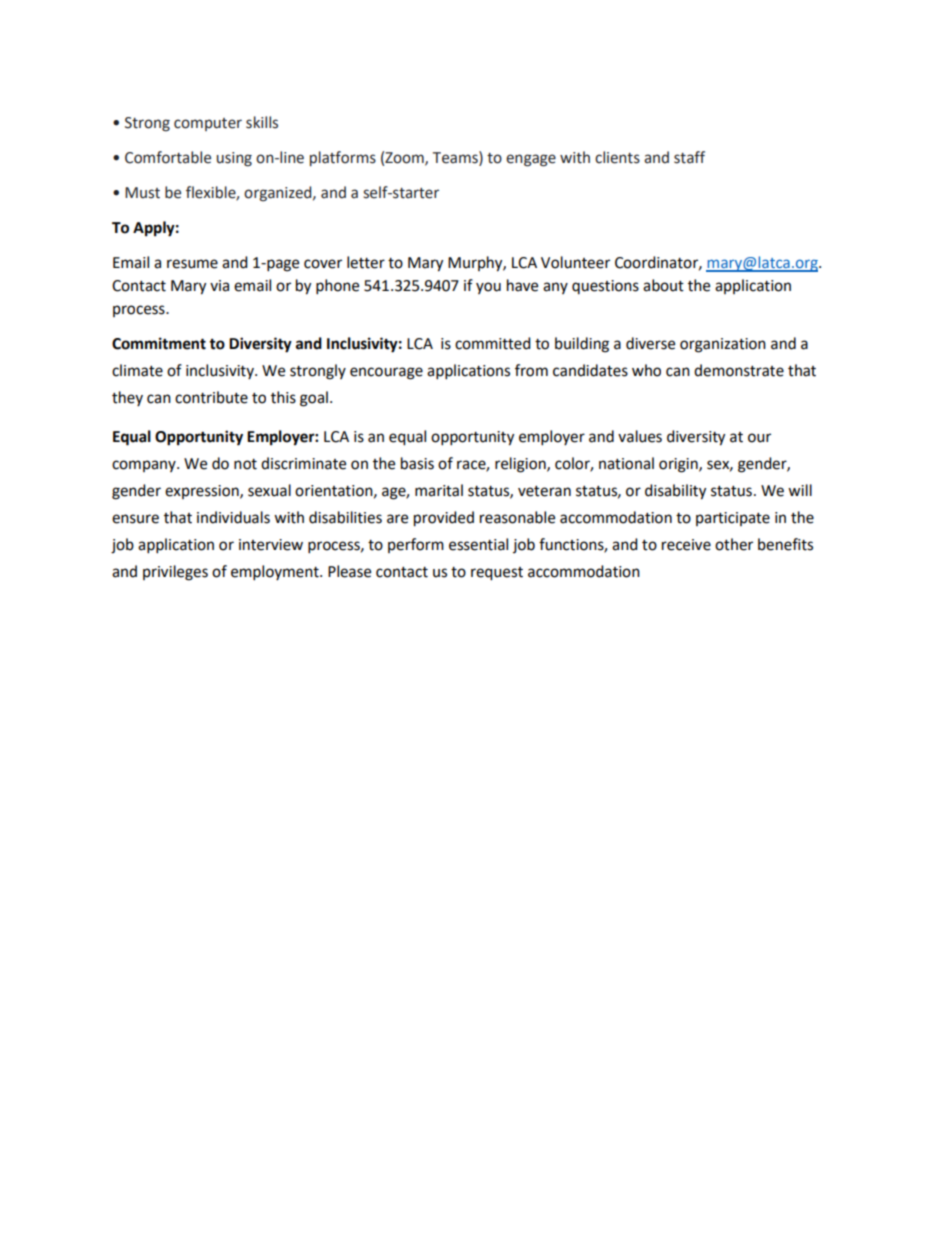 The height and width of the document is (1233, 952). What do you see at coordinates (175, 573) in the document?
I see `privileges` at bounding box center [175, 573].
